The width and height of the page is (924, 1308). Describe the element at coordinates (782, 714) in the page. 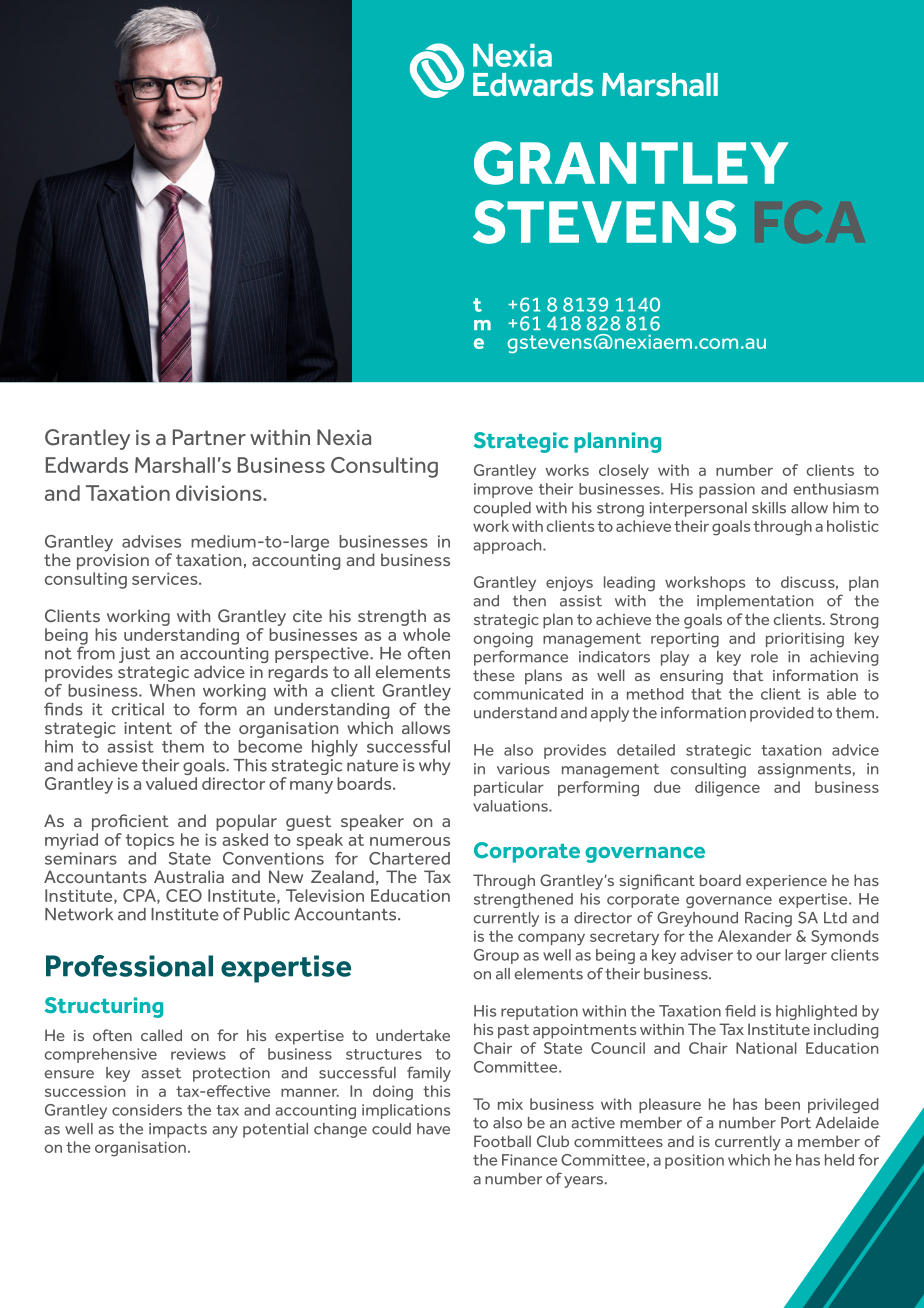

I see `provided` at that location.
